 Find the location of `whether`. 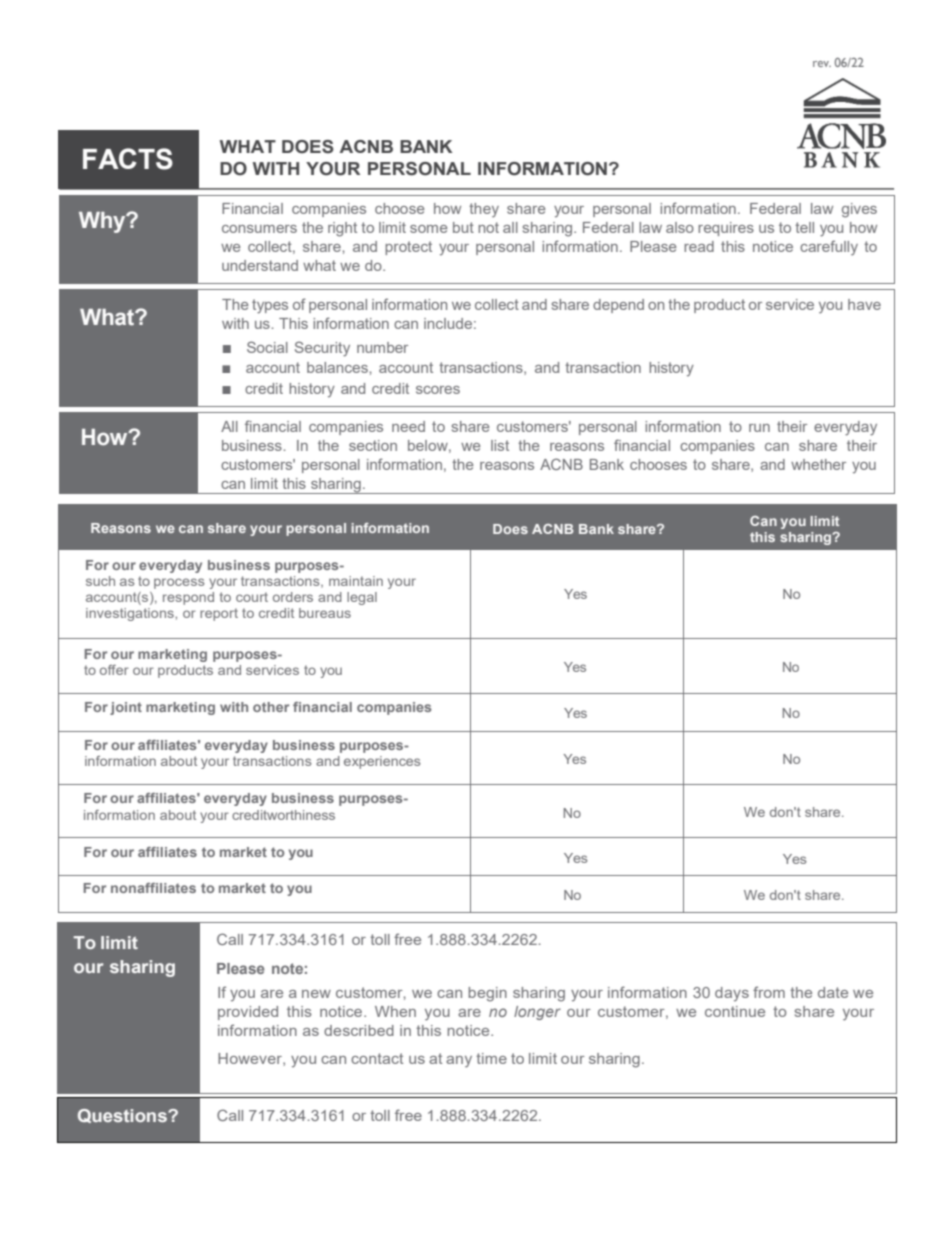

whether is located at coordinates (818, 464).
